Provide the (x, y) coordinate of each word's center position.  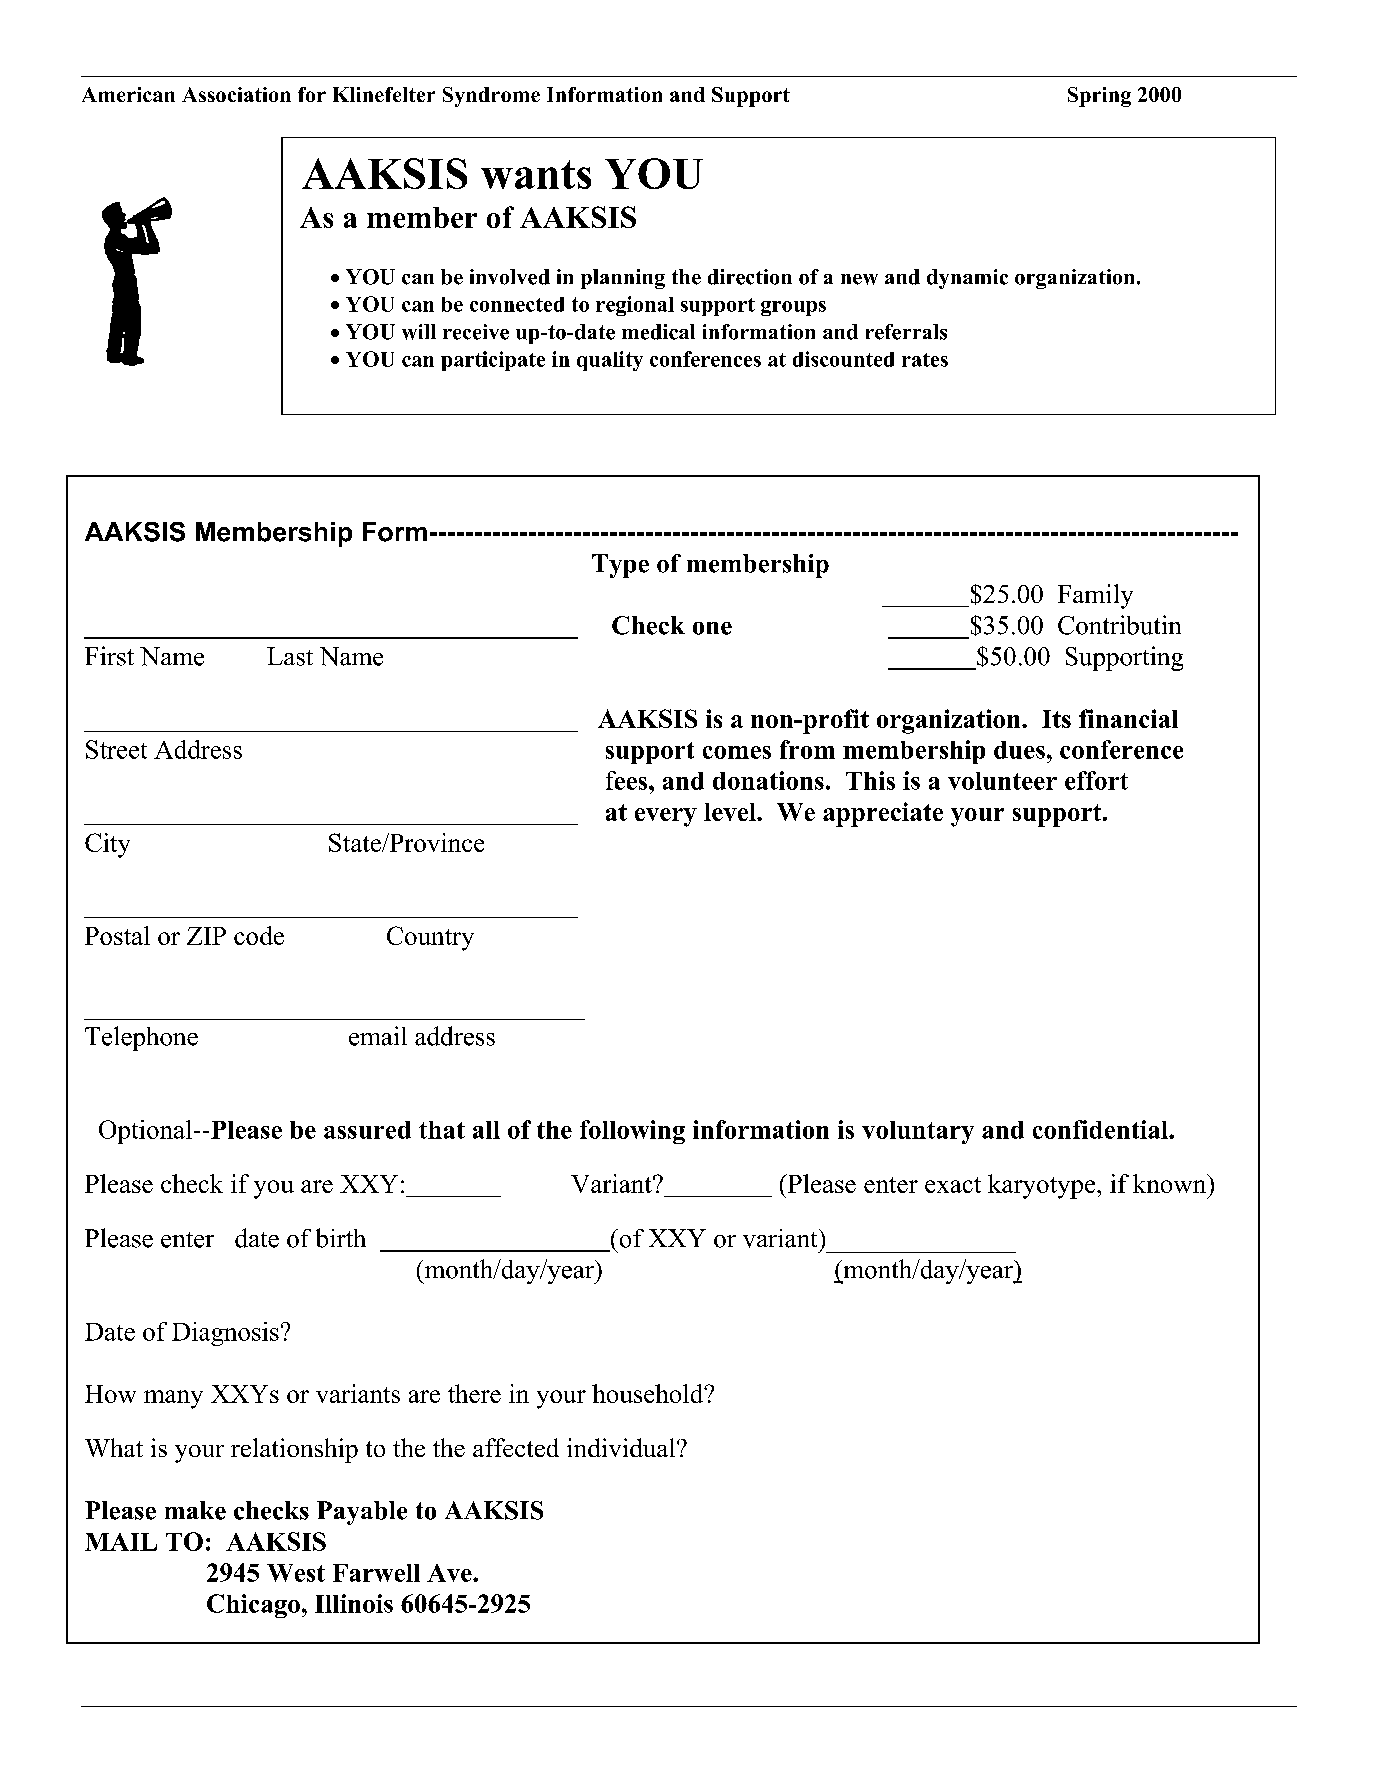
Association (236, 94)
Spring (1099, 97)
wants (536, 174)
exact (953, 1185)
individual (622, 1447)
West (296, 1573)
